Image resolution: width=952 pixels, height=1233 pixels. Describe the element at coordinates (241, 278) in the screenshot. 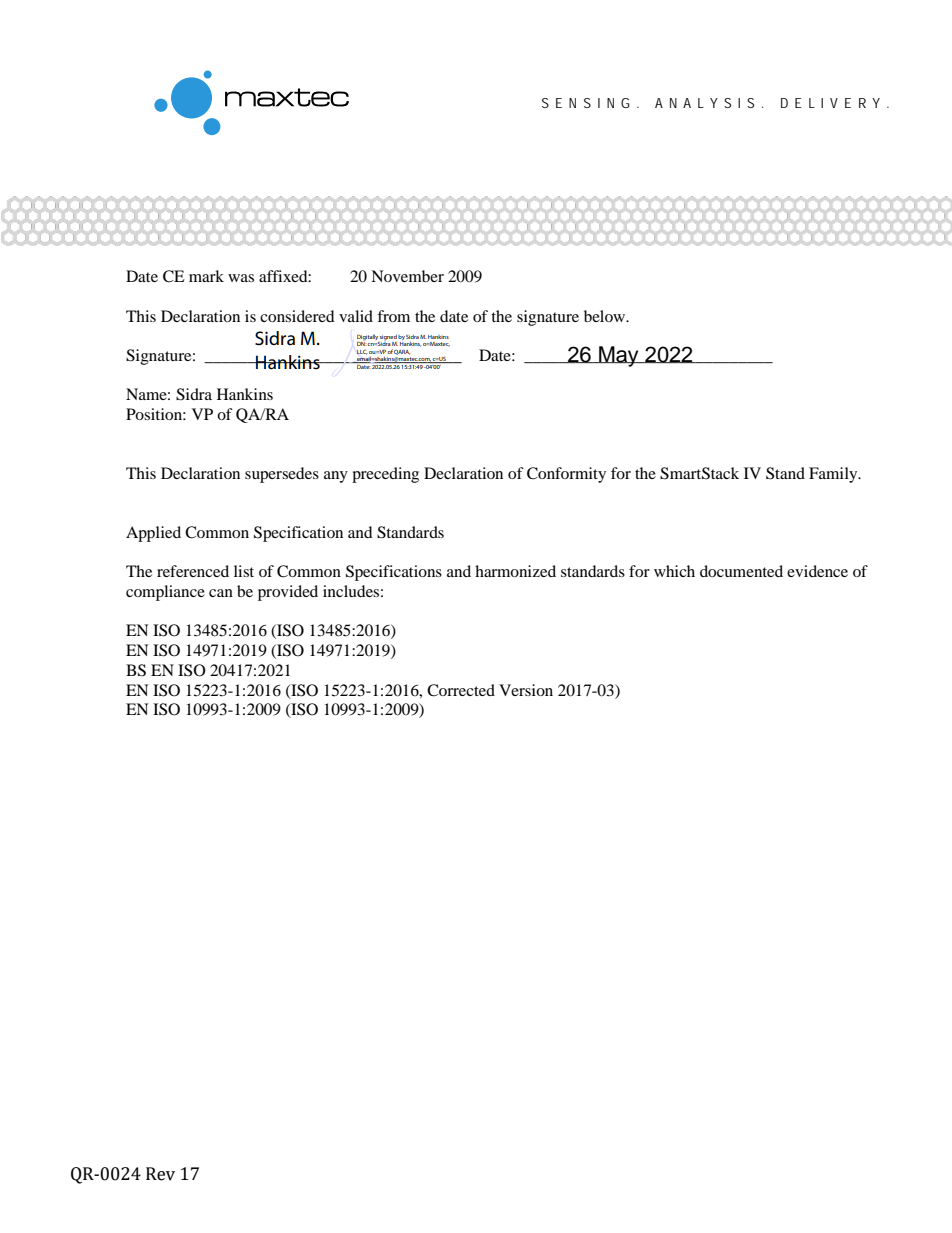

I see `was` at that location.
